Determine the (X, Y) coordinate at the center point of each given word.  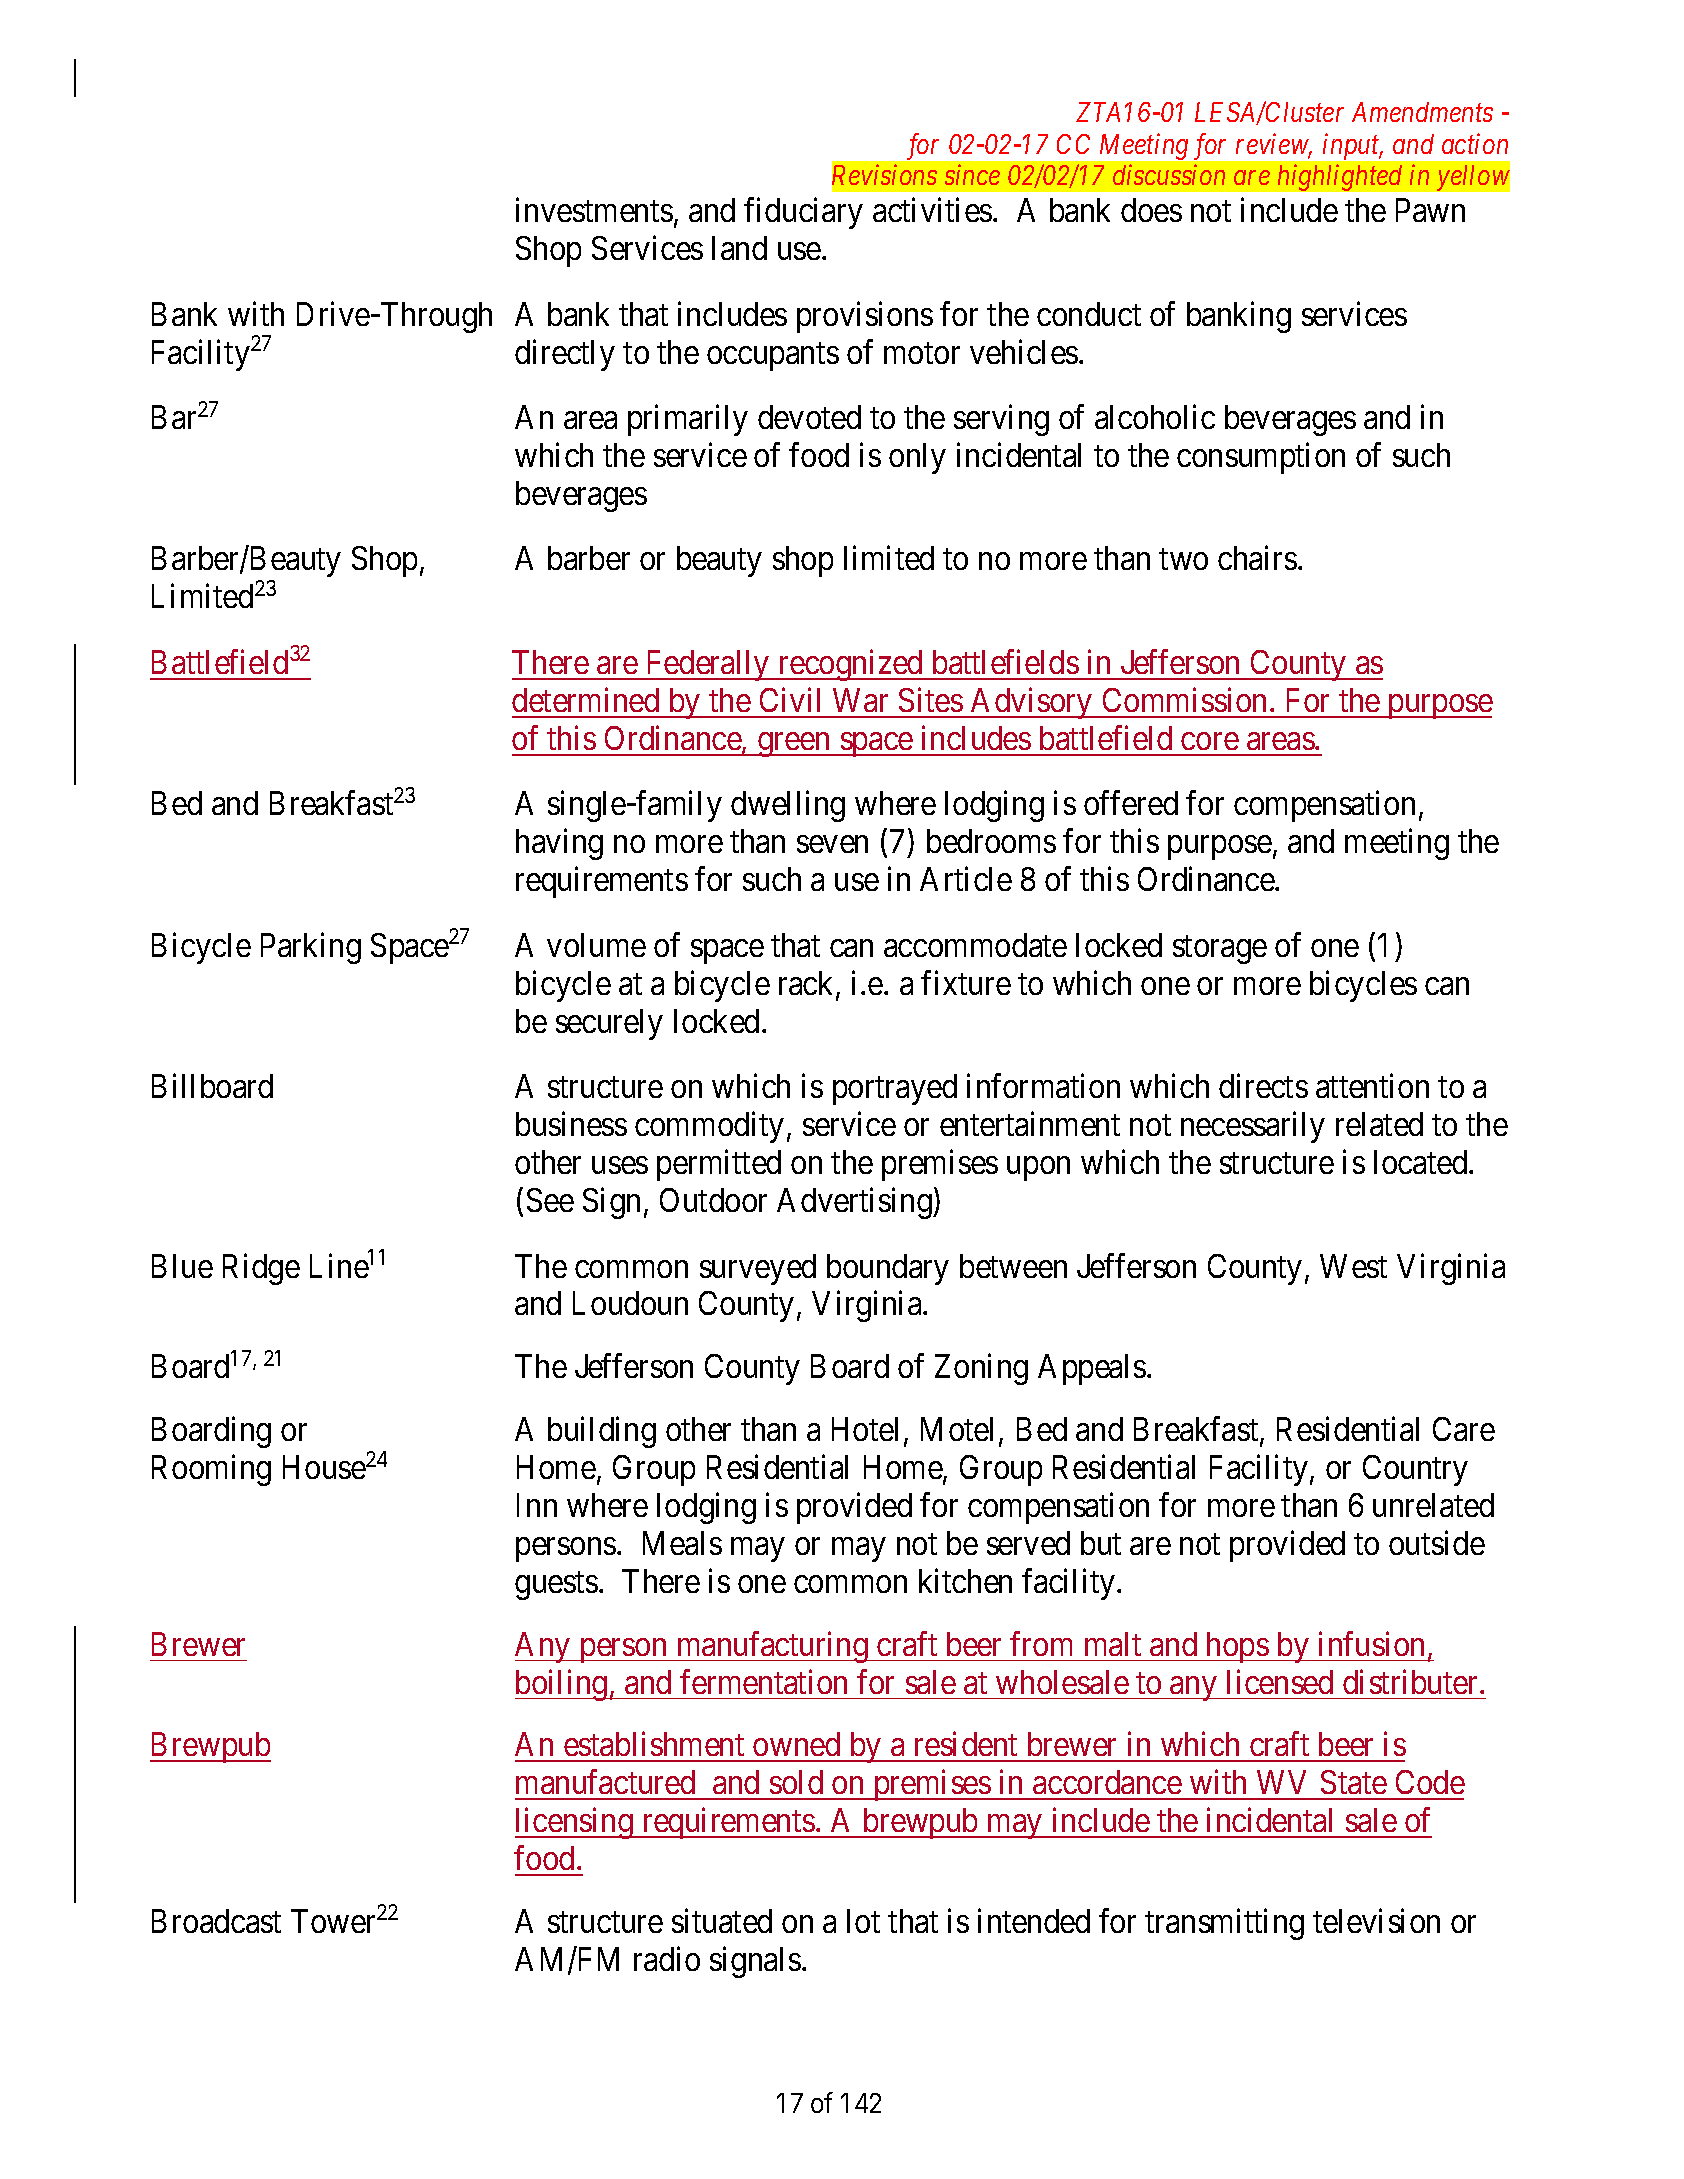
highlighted (1340, 178)
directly (565, 355)
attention (1372, 1086)
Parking (311, 948)
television (1376, 1920)
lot (863, 1921)
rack (808, 984)
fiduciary (803, 213)
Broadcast (216, 1921)
